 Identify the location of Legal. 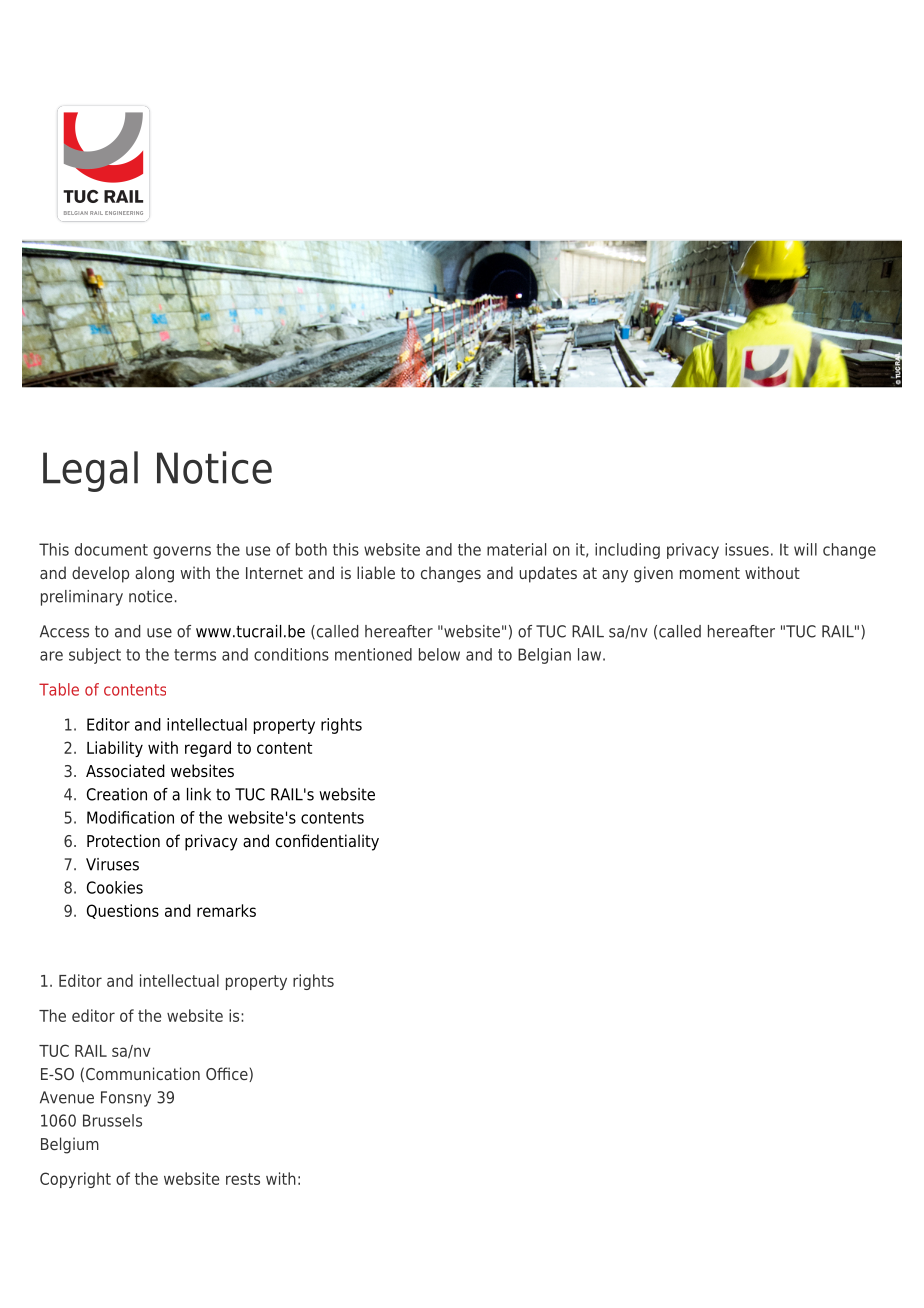
(90, 471).
